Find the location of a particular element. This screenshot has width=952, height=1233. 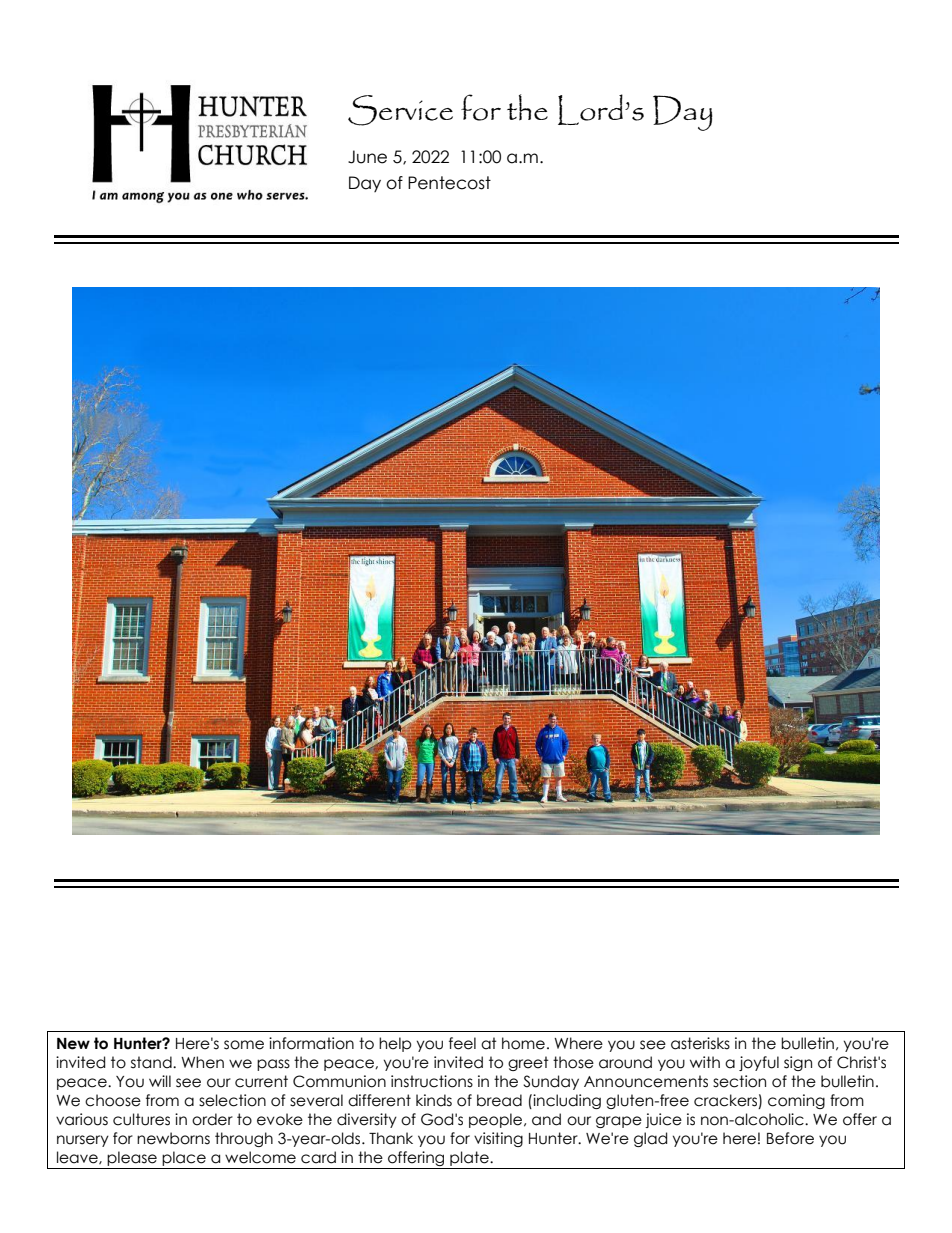

Pentecost is located at coordinates (449, 183).
